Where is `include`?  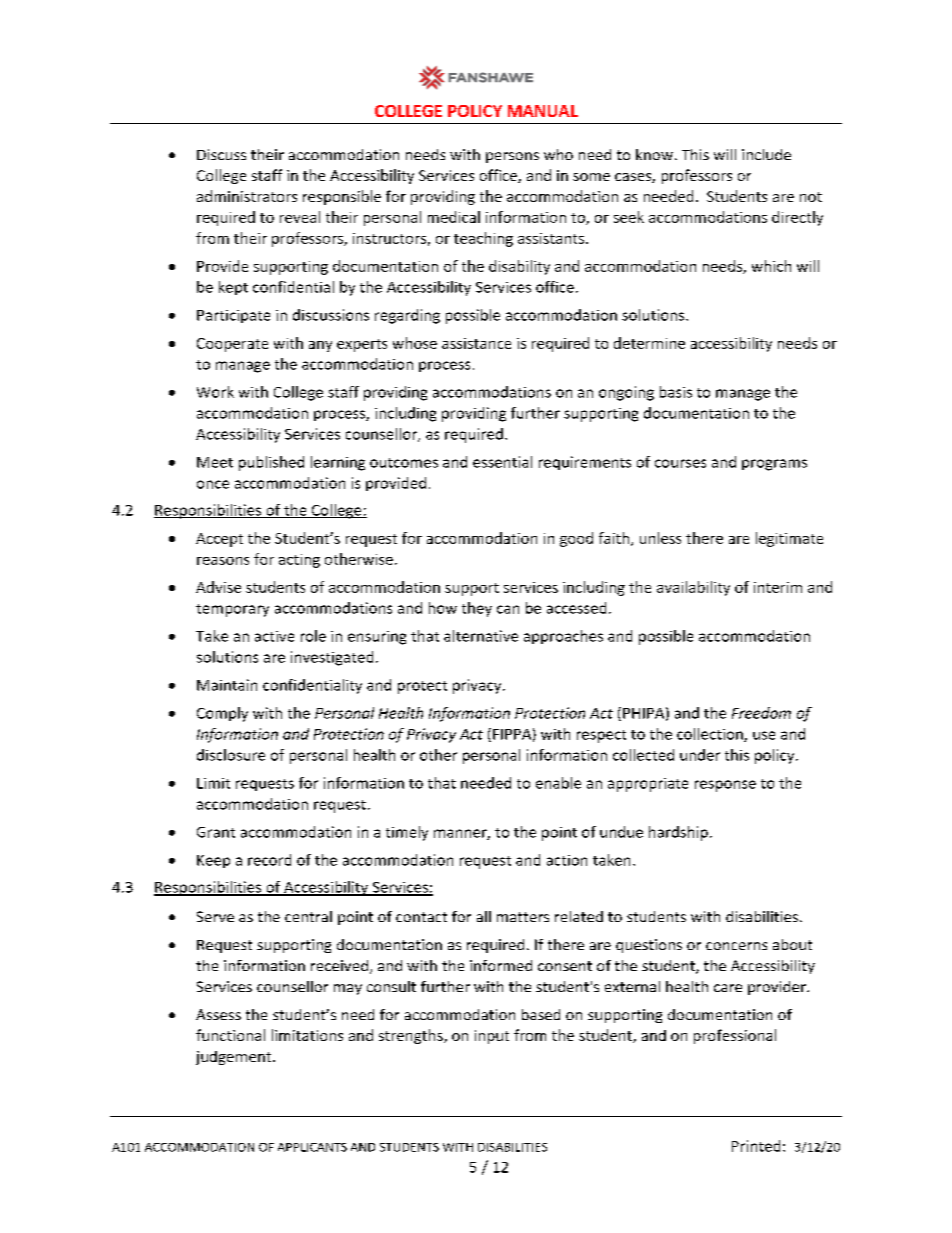 include is located at coordinates (766, 154).
